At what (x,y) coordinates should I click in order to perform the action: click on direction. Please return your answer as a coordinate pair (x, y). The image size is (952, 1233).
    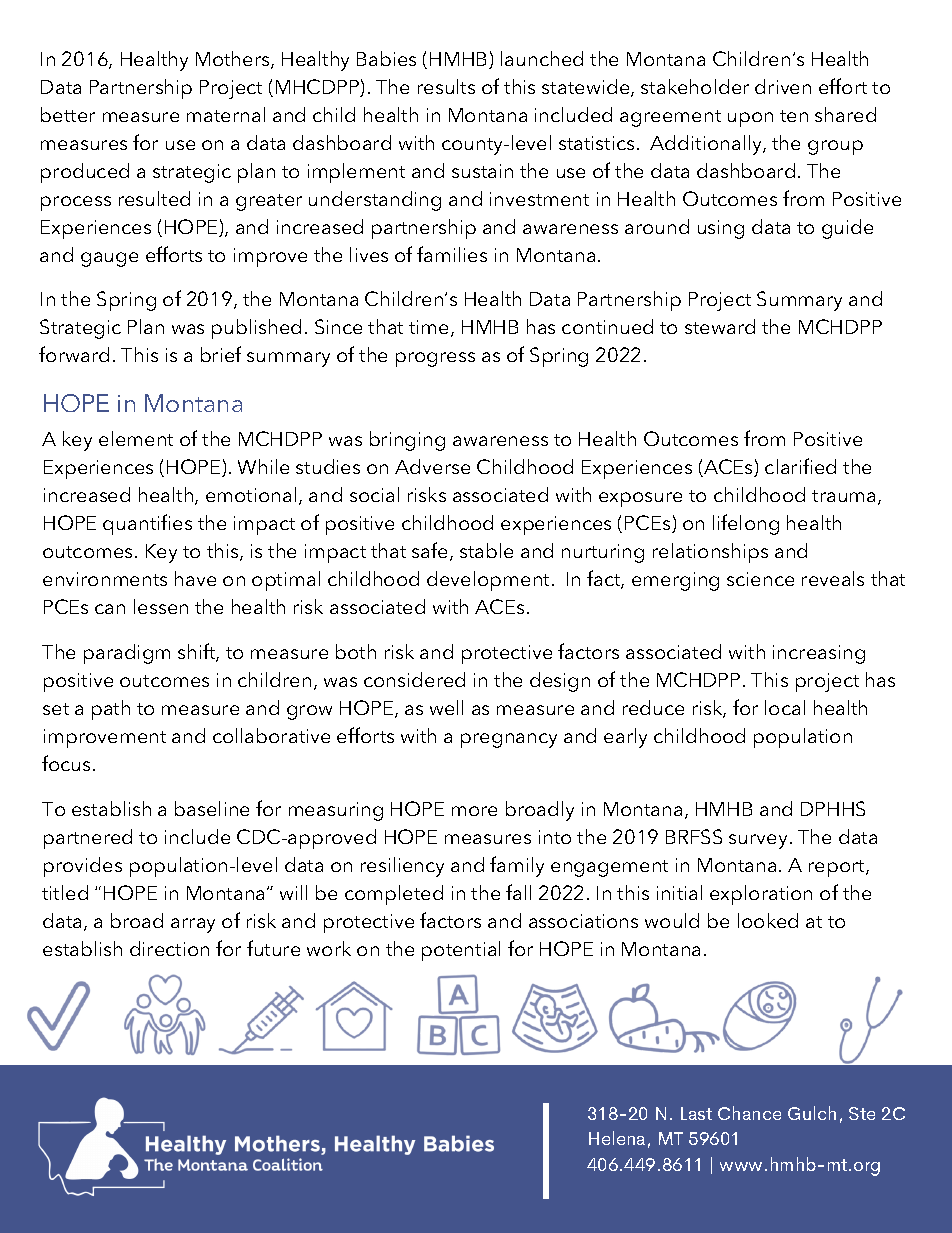
    Looking at the image, I should click on (169, 948).
